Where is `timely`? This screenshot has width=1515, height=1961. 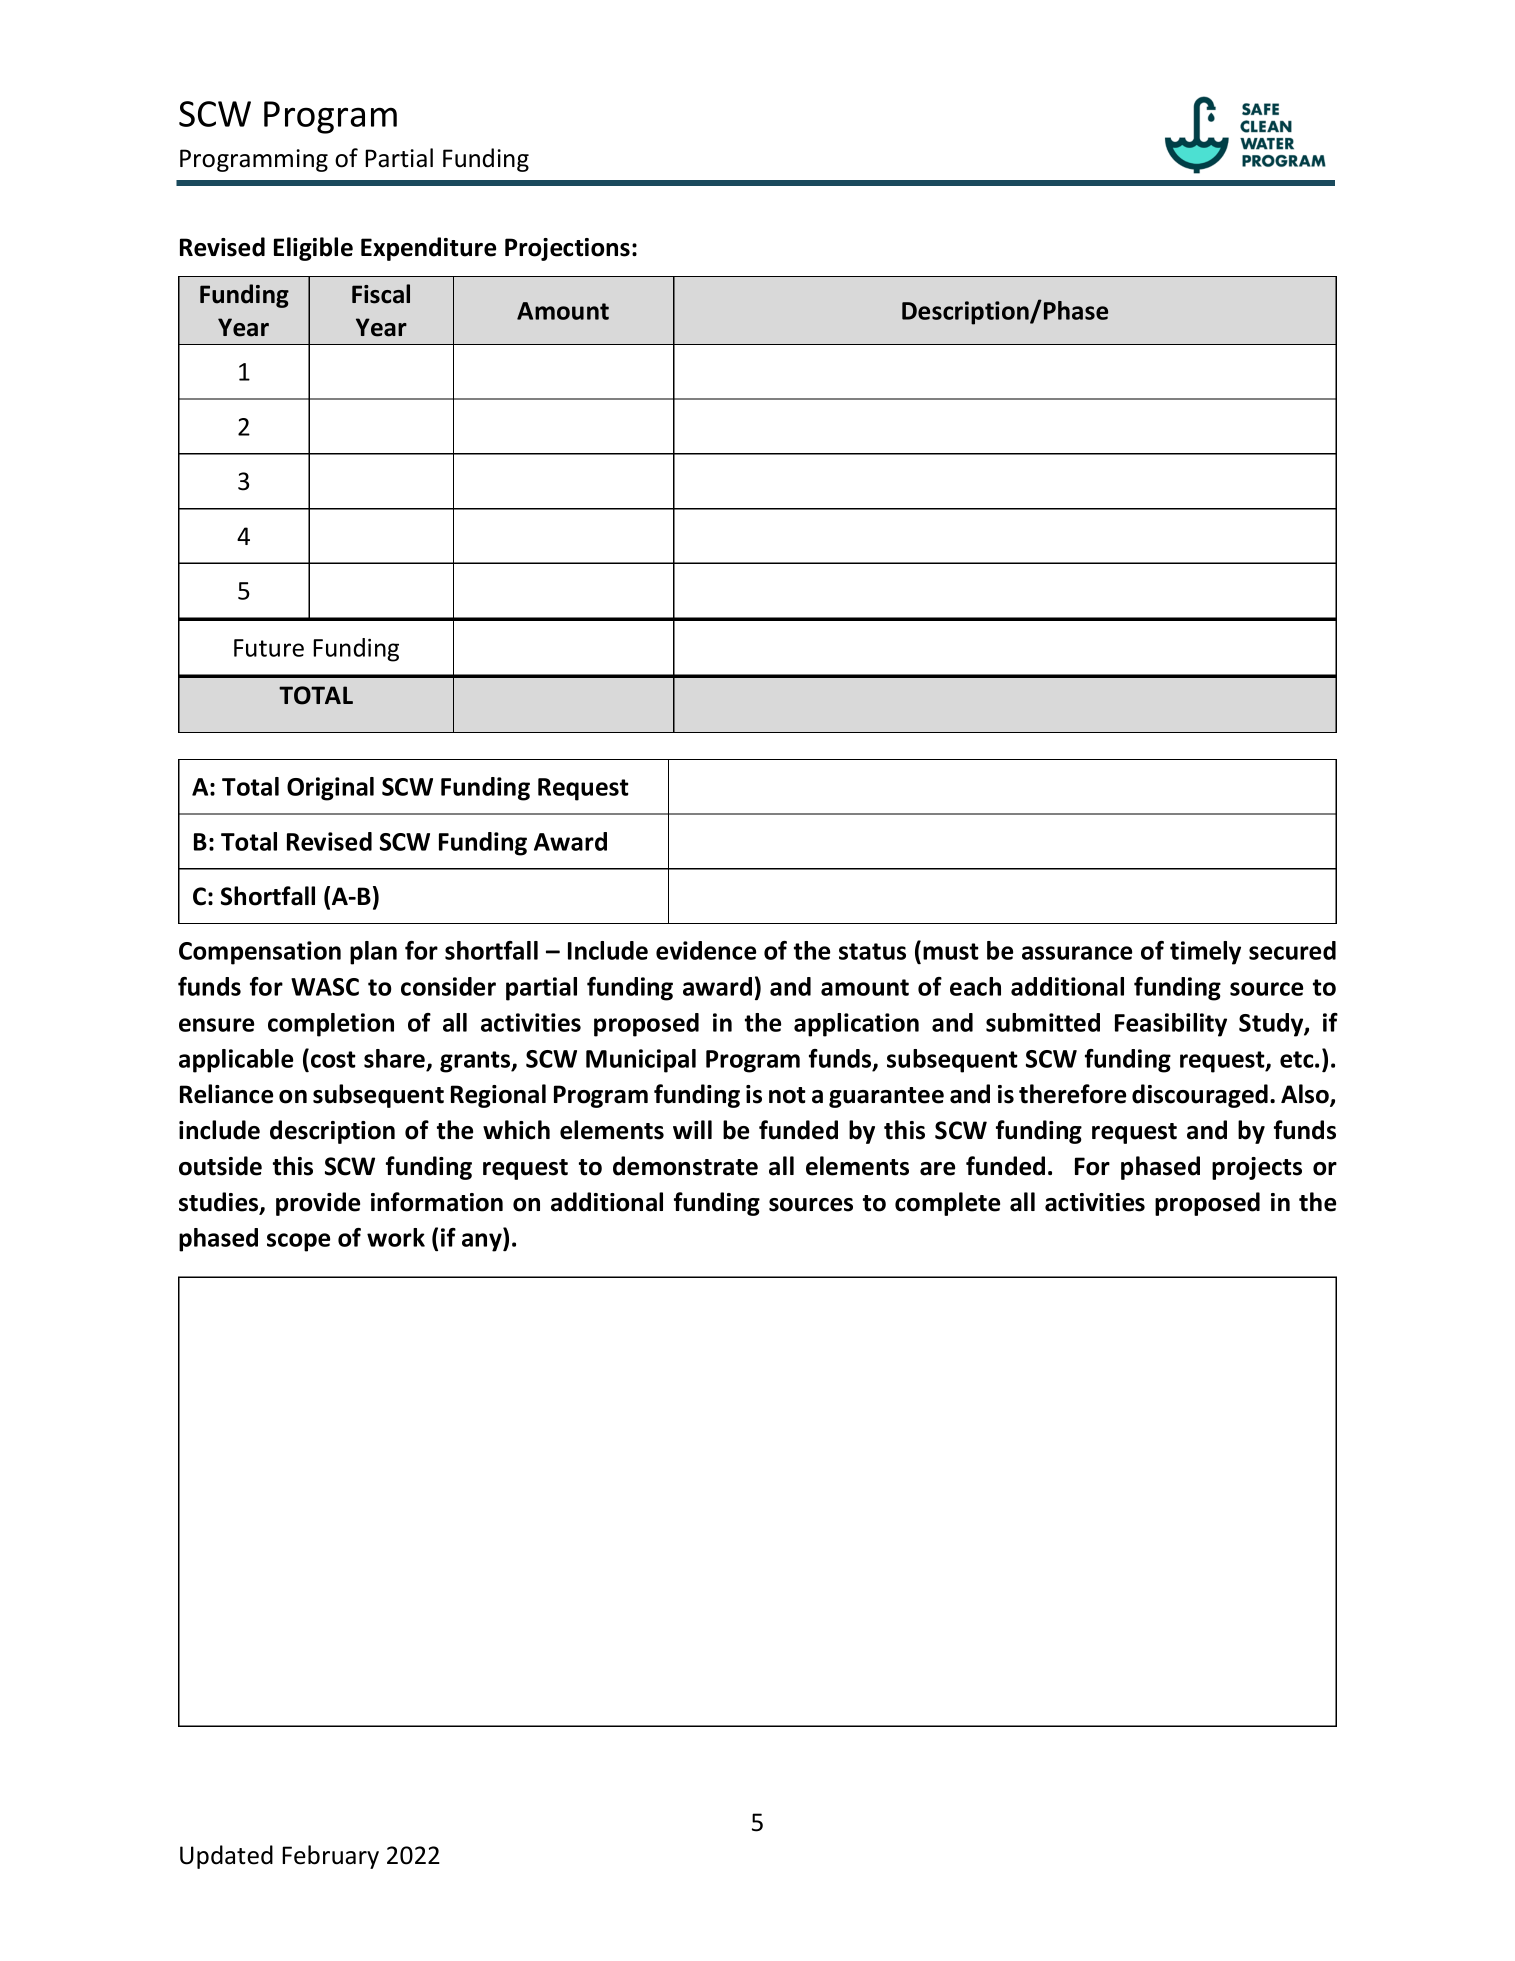
timely is located at coordinates (1205, 953).
